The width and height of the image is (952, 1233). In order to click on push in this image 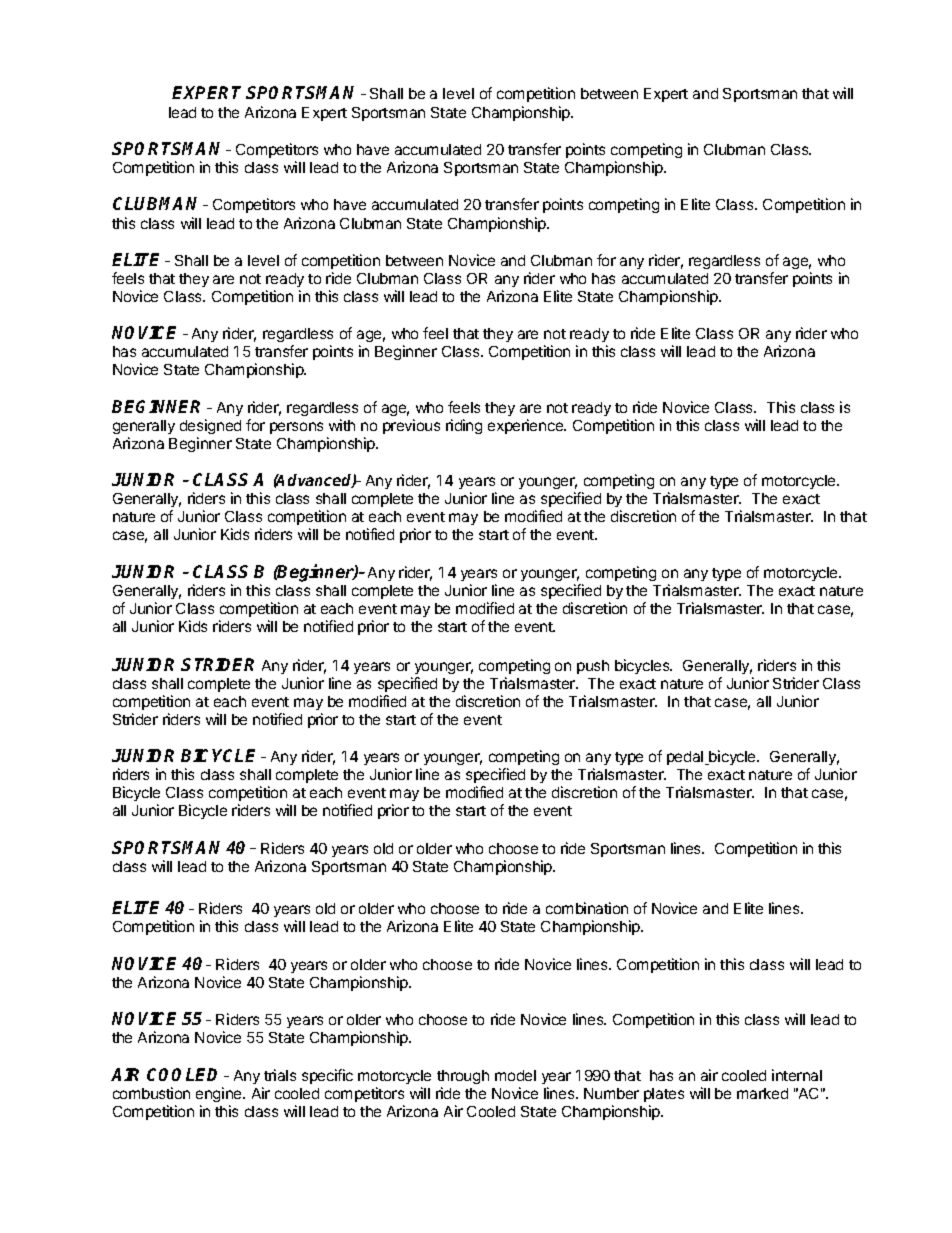, I will do `click(593, 667)`.
